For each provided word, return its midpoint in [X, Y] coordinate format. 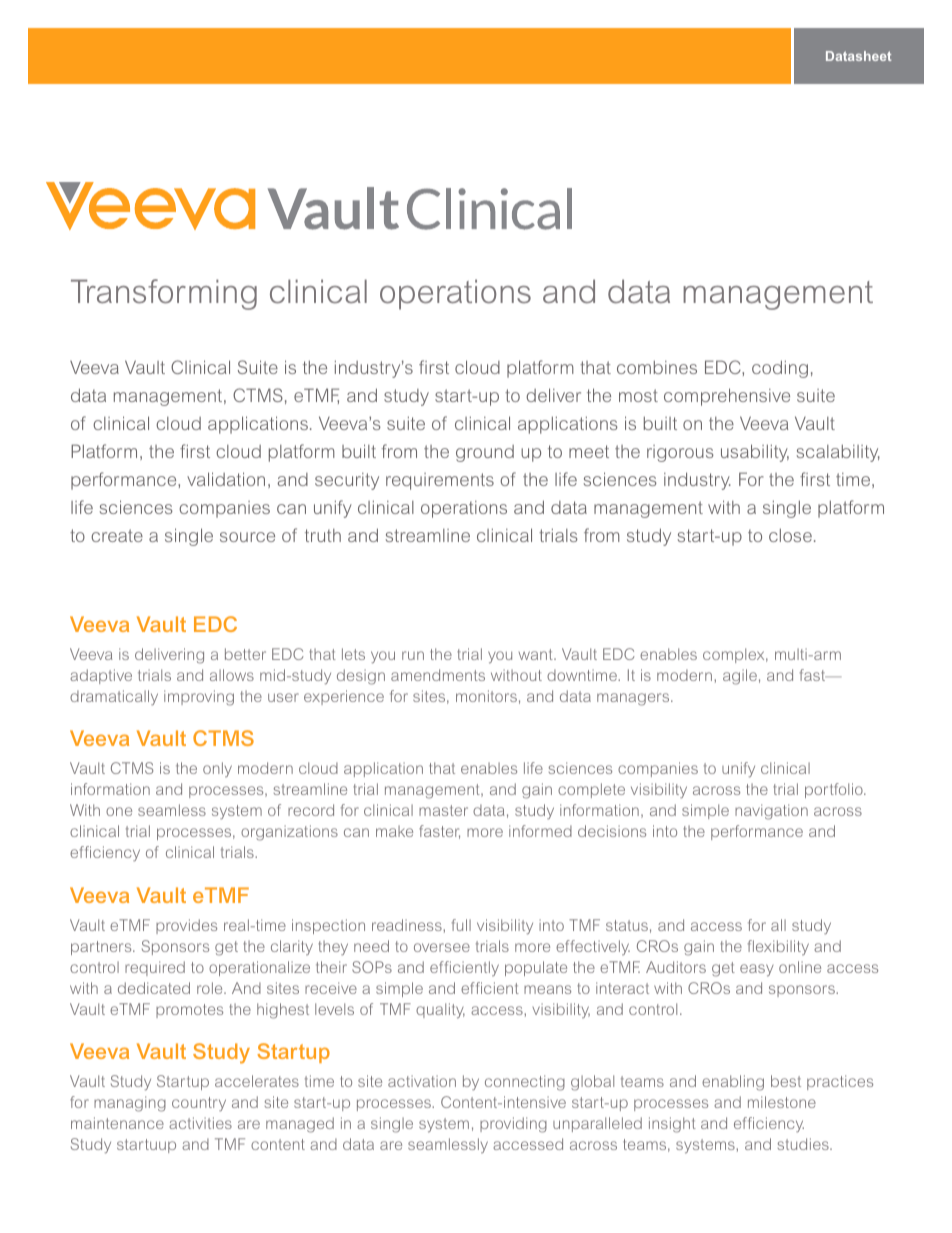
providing [513, 1125]
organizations [289, 833]
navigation [771, 812]
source [247, 537]
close [790, 535]
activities [200, 1123]
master [443, 810]
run [413, 655]
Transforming [164, 294]
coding [780, 369]
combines [657, 367]
